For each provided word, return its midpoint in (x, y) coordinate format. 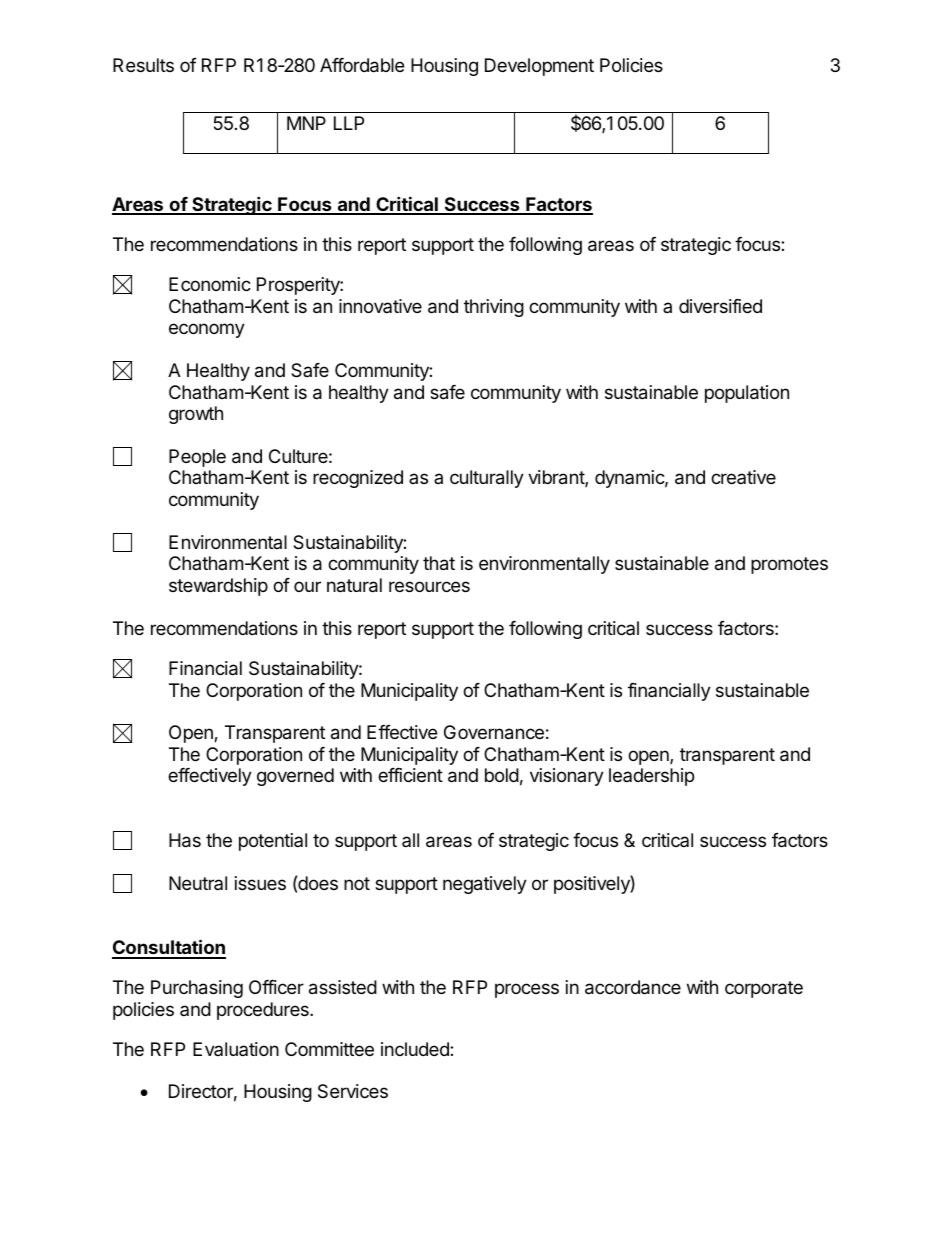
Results (143, 65)
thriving (494, 308)
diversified (720, 306)
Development (539, 67)
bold (502, 775)
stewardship (218, 587)
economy (207, 330)
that (439, 563)
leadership (651, 777)
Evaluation (236, 1049)
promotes (789, 565)
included (416, 1049)
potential (273, 842)
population (747, 394)
